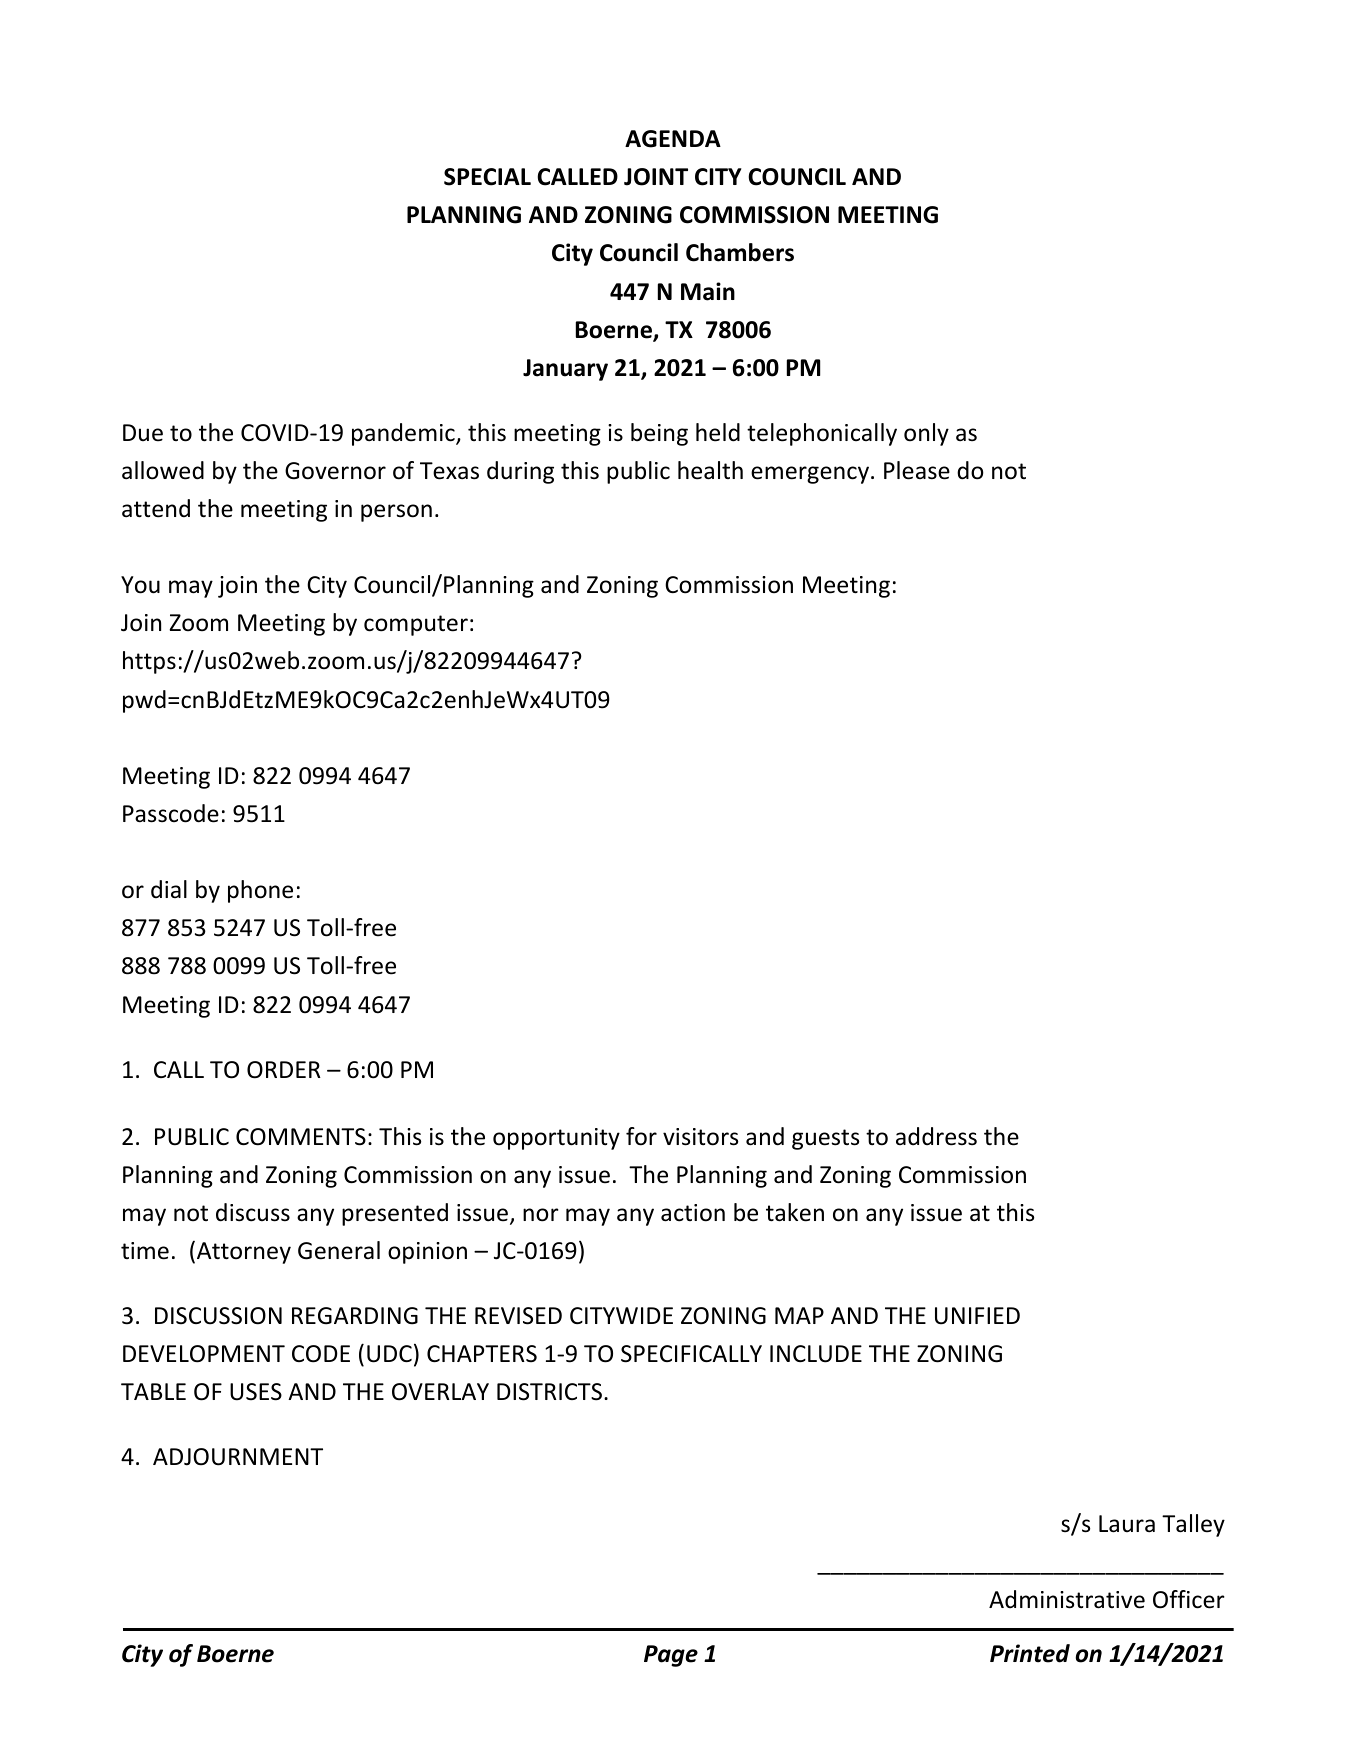 The image size is (1353, 1751). I want to click on computer, so click(416, 625).
